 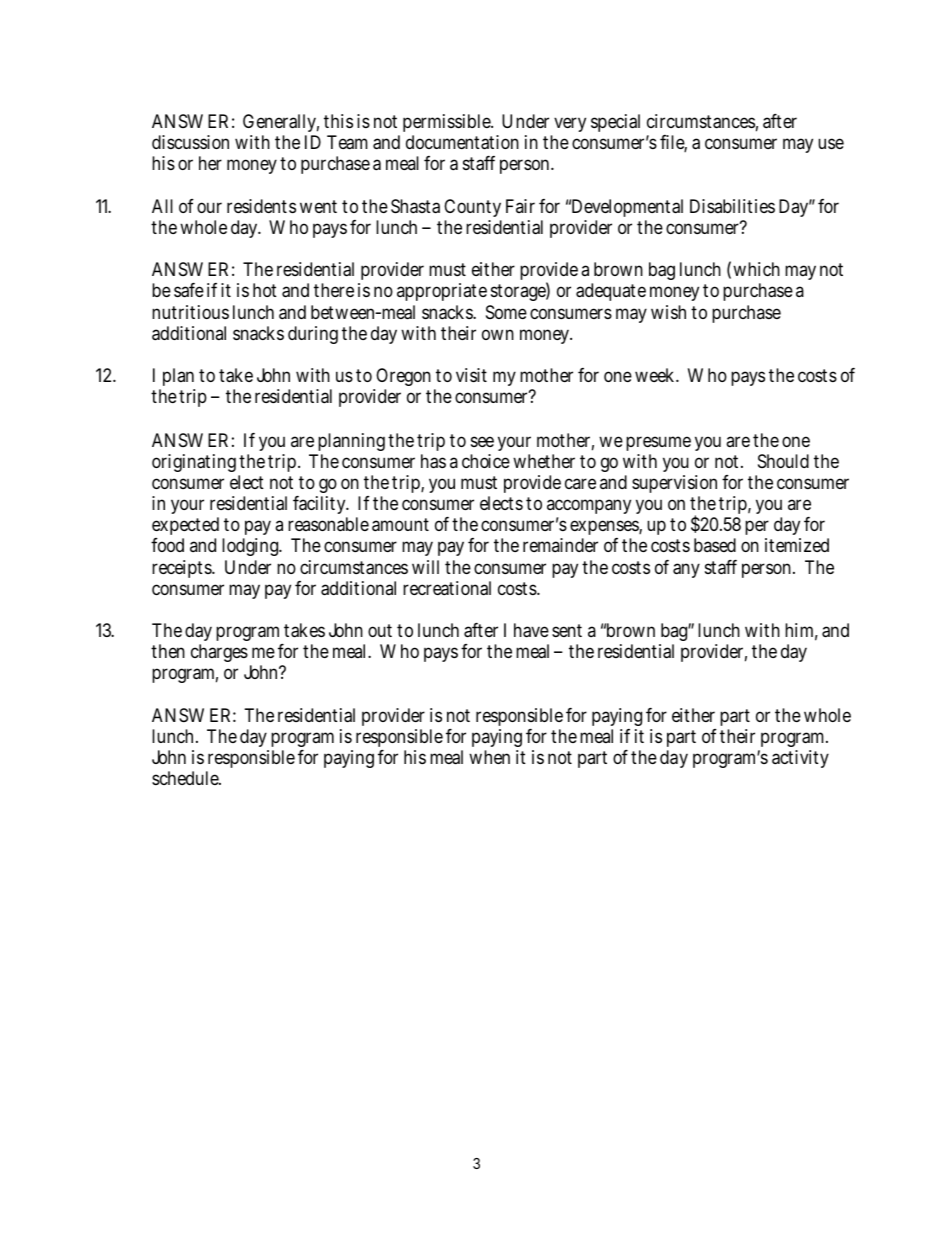 What do you see at coordinates (185, 526) in the screenshot?
I see `expected` at bounding box center [185, 526].
